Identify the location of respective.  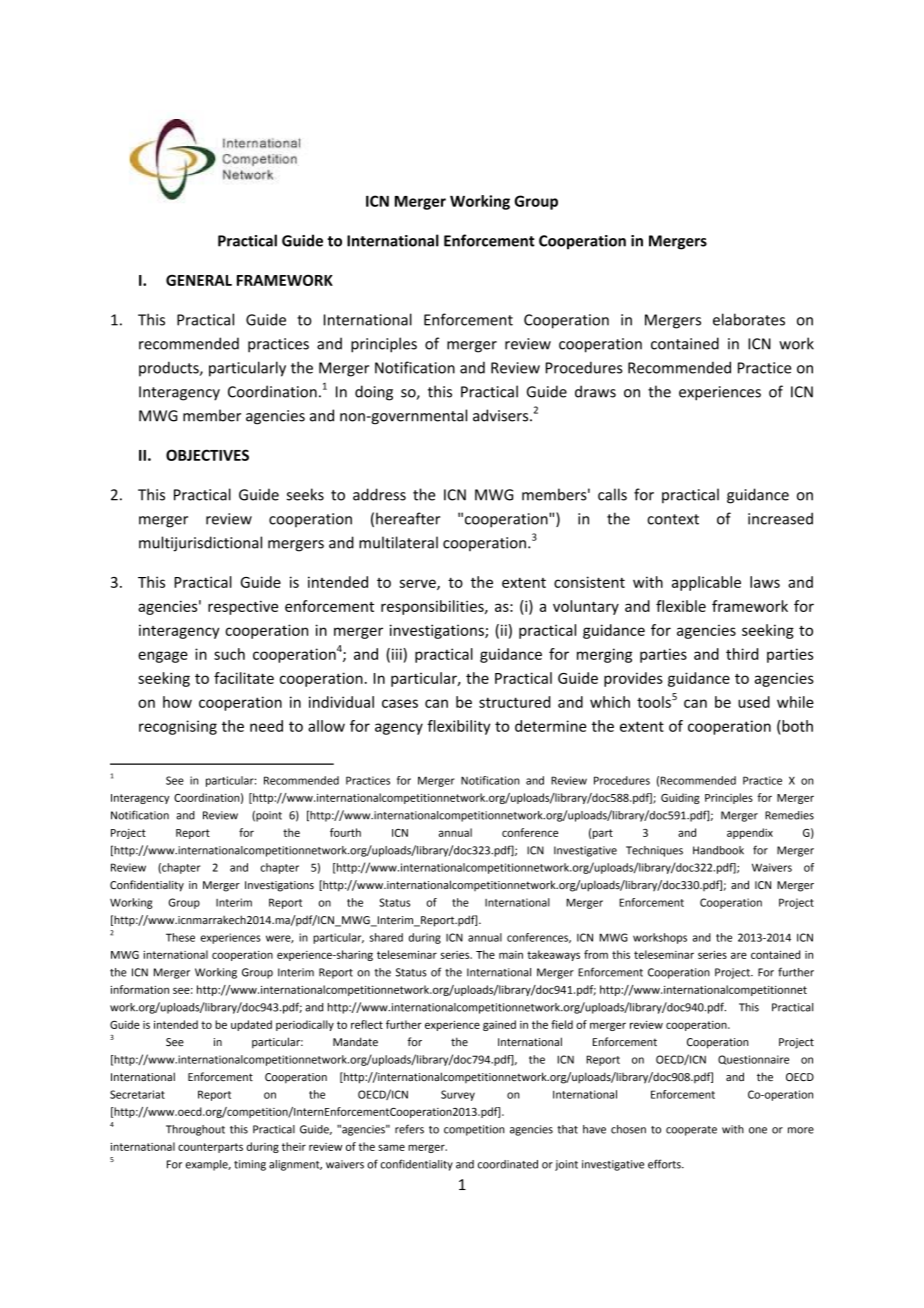
(243, 608).
